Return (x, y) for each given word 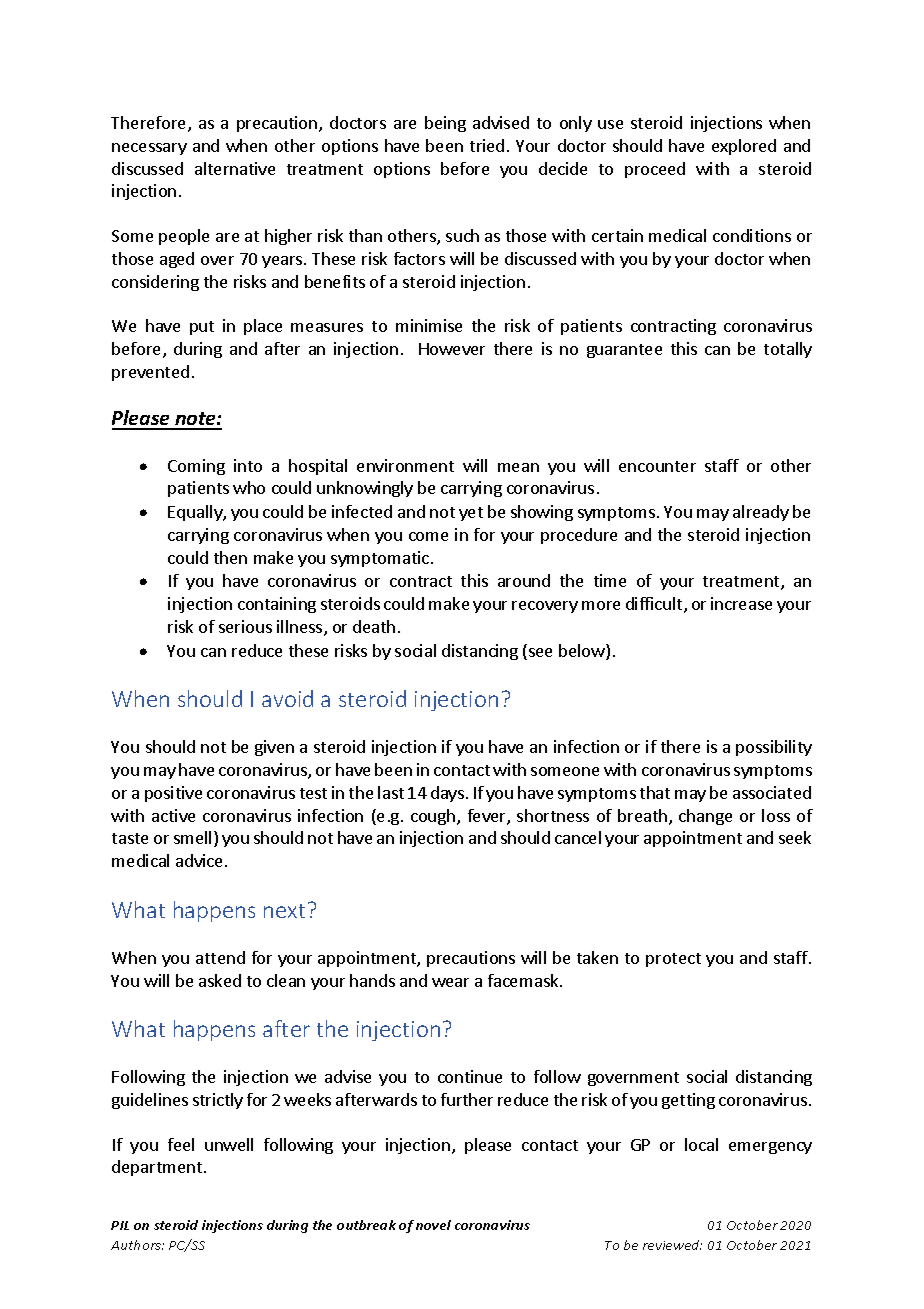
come (428, 536)
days (447, 794)
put (202, 328)
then (230, 557)
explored (744, 147)
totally (788, 350)
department (158, 1168)
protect (673, 960)
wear (450, 982)
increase (741, 603)
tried (487, 145)
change (705, 817)
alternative (235, 168)
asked (220, 980)
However (452, 349)
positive (173, 794)
